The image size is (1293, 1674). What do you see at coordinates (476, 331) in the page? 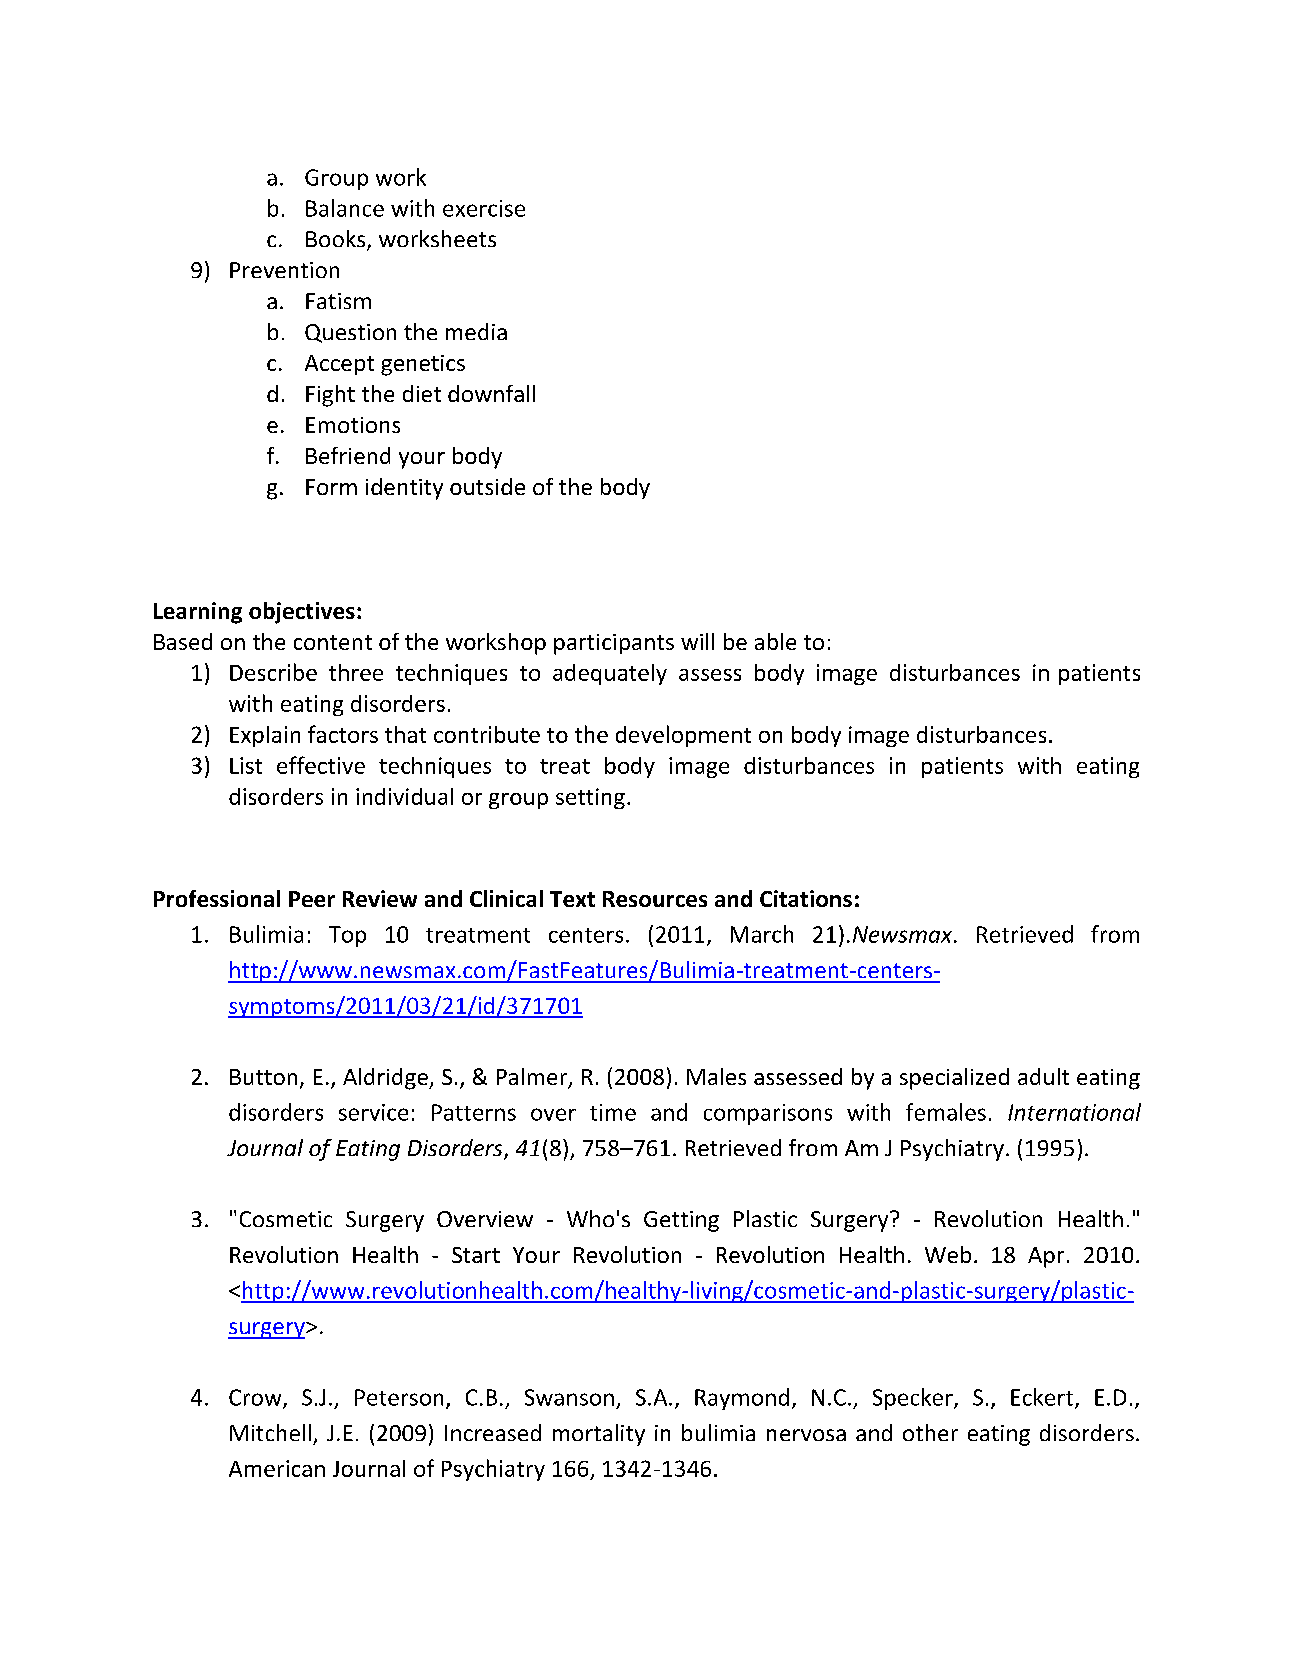
I see `media` at bounding box center [476, 331].
